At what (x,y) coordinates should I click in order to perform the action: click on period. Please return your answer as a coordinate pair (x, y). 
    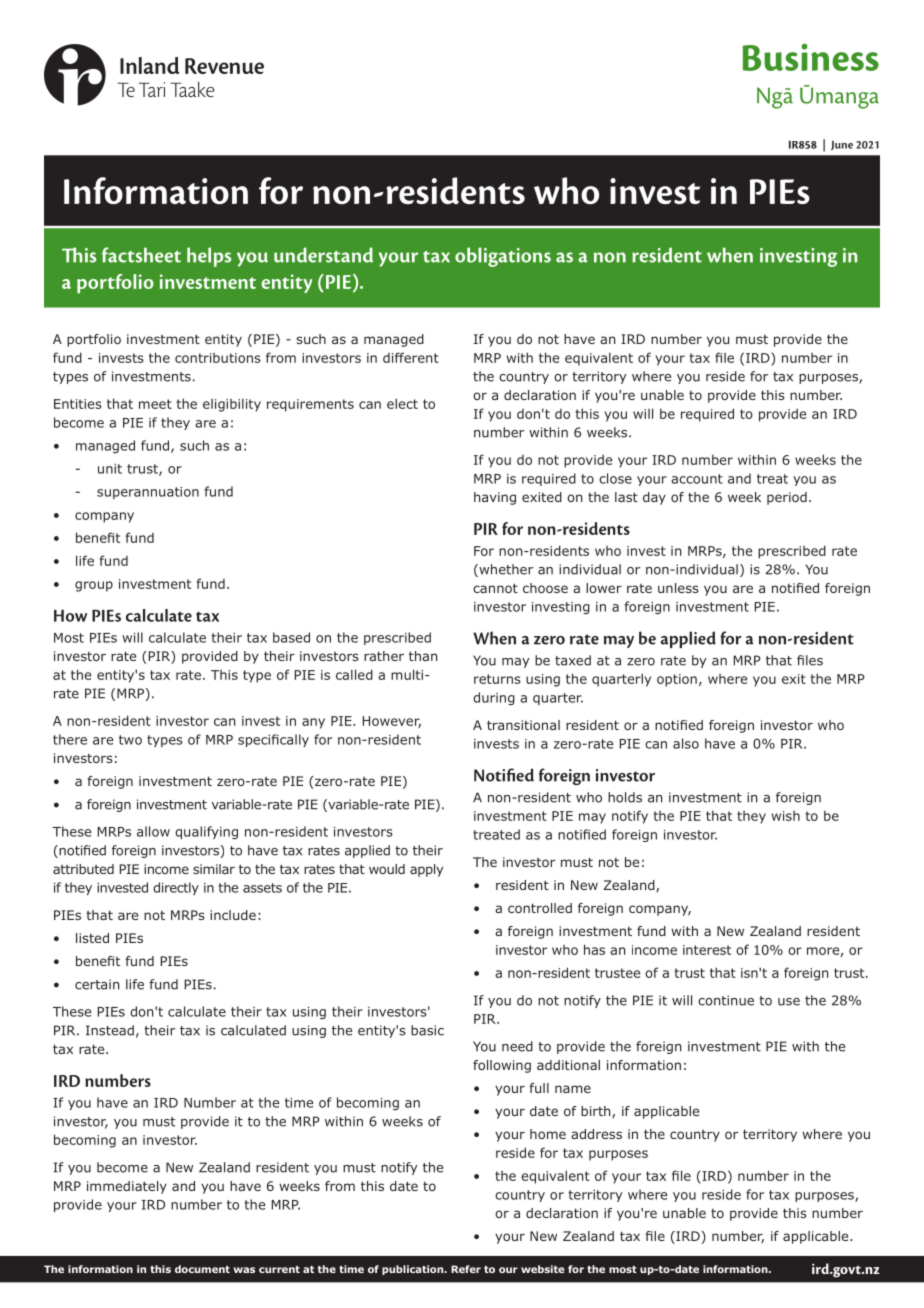
    Looking at the image, I should click on (787, 498).
